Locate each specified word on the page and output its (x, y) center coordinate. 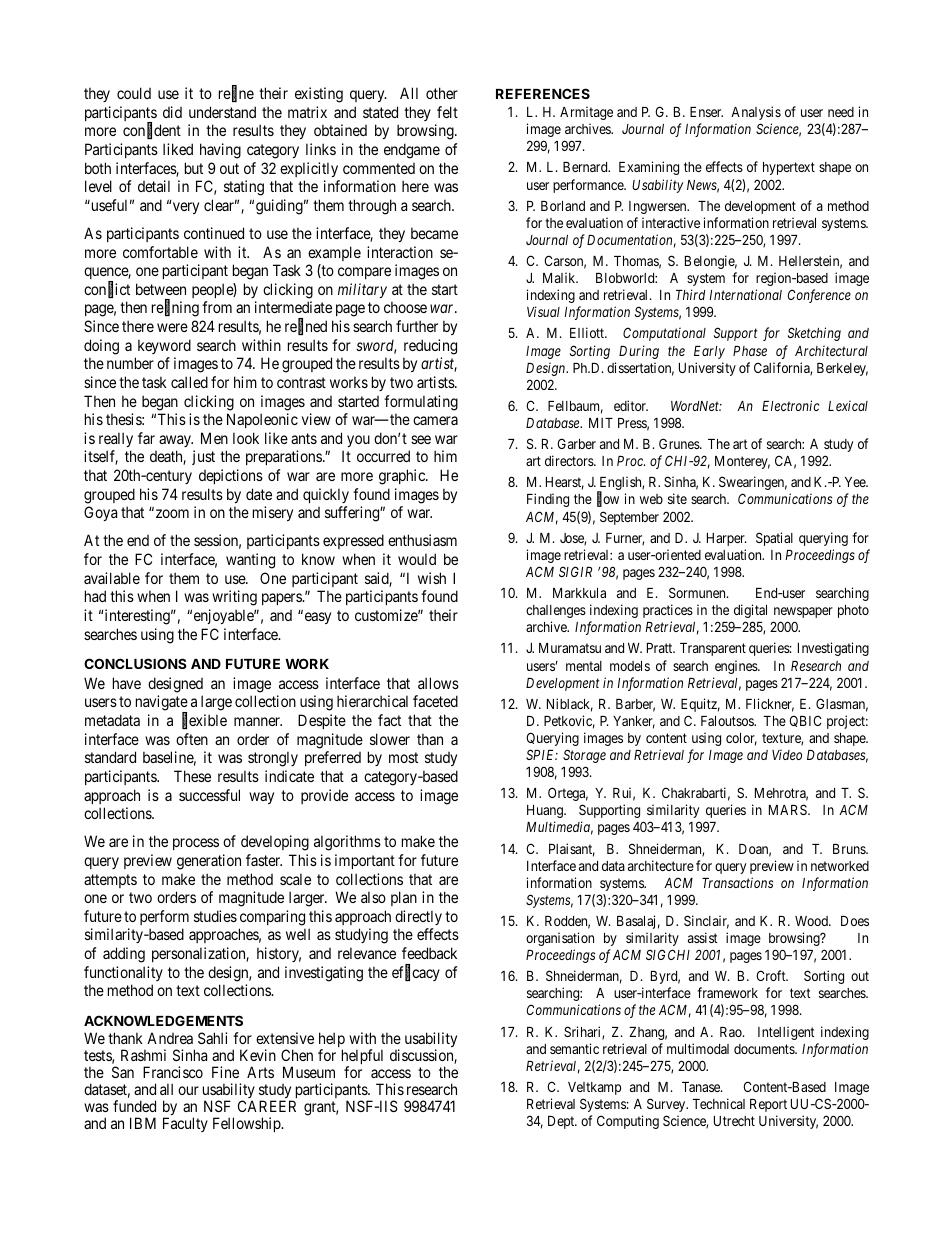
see (421, 439)
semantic (574, 1048)
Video (787, 754)
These (192, 776)
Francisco (173, 1072)
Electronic (791, 405)
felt (447, 112)
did (172, 112)
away (176, 441)
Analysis (756, 113)
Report (768, 1105)
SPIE (542, 754)
